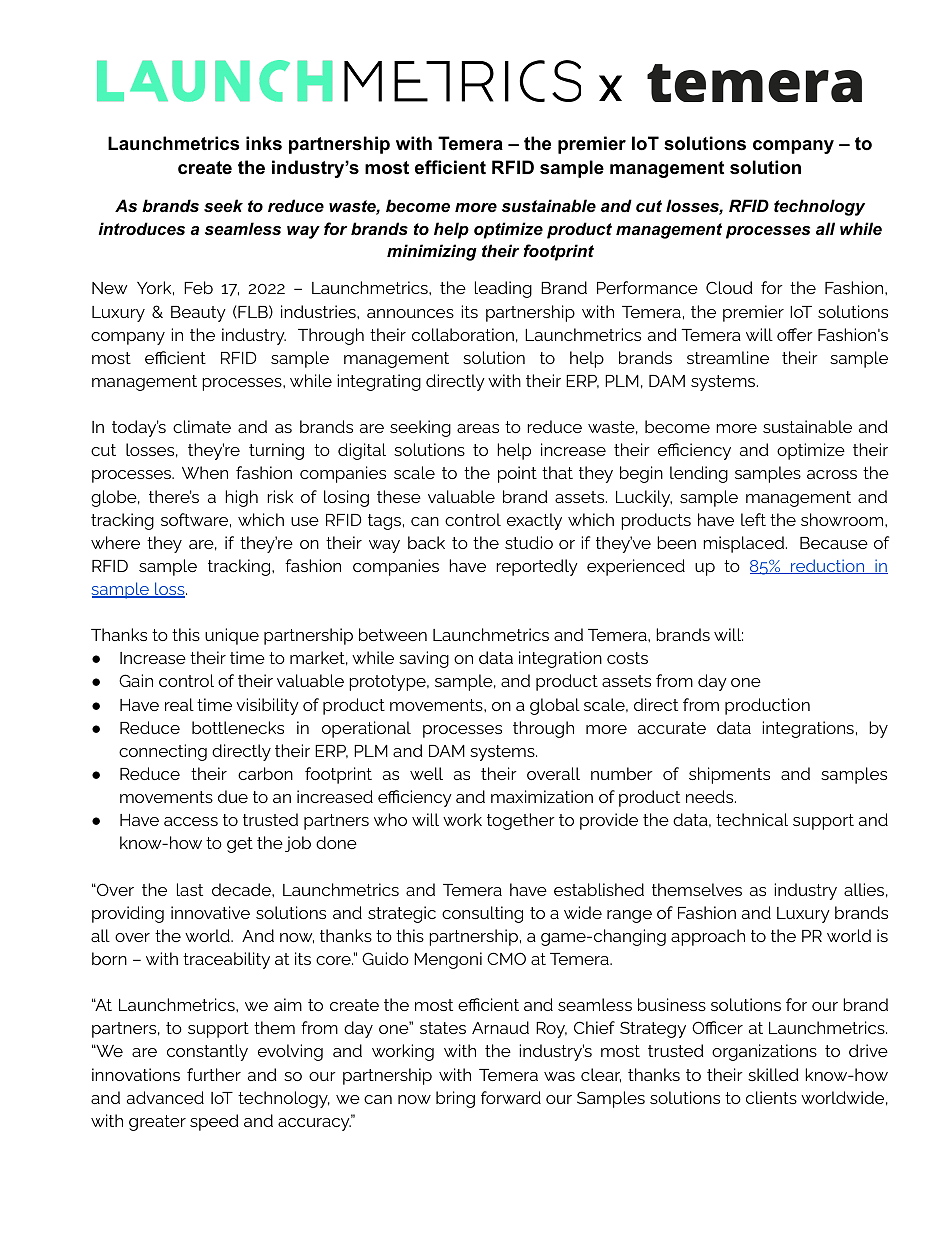 This screenshot has height=1233, width=952. What do you see at coordinates (264, 143) in the screenshot?
I see `inks` at bounding box center [264, 143].
